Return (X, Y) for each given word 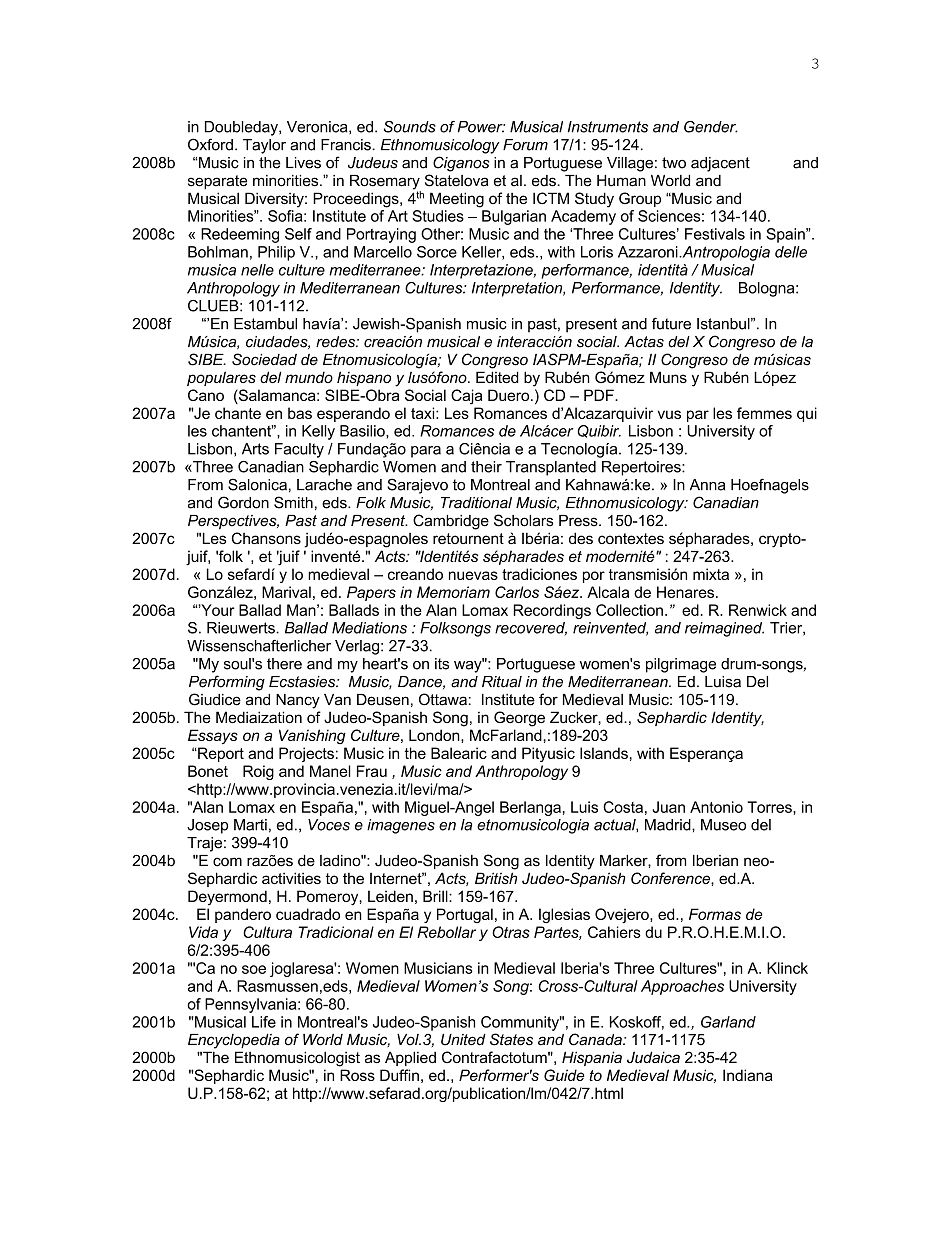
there (284, 664)
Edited (497, 377)
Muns (668, 377)
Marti (250, 825)
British (496, 878)
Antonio (716, 807)
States (511, 1039)
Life (264, 1022)
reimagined (724, 629)
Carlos (517, 592)
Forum (525, 145)
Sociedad (264, 359)
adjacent (720, 164)
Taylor (264, 146)
